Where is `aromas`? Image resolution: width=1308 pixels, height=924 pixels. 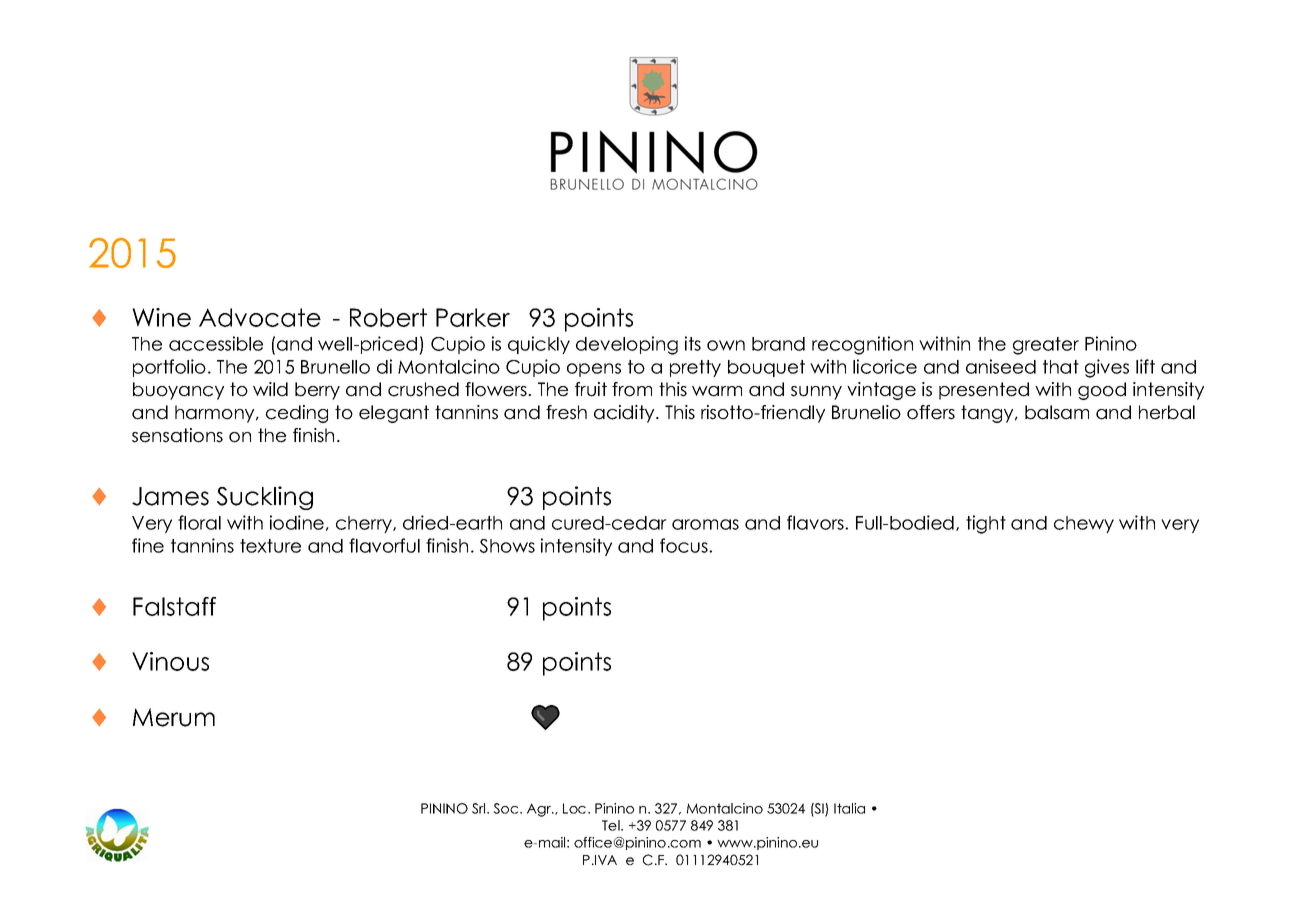
aromas is located at coordinates (705, 524).
